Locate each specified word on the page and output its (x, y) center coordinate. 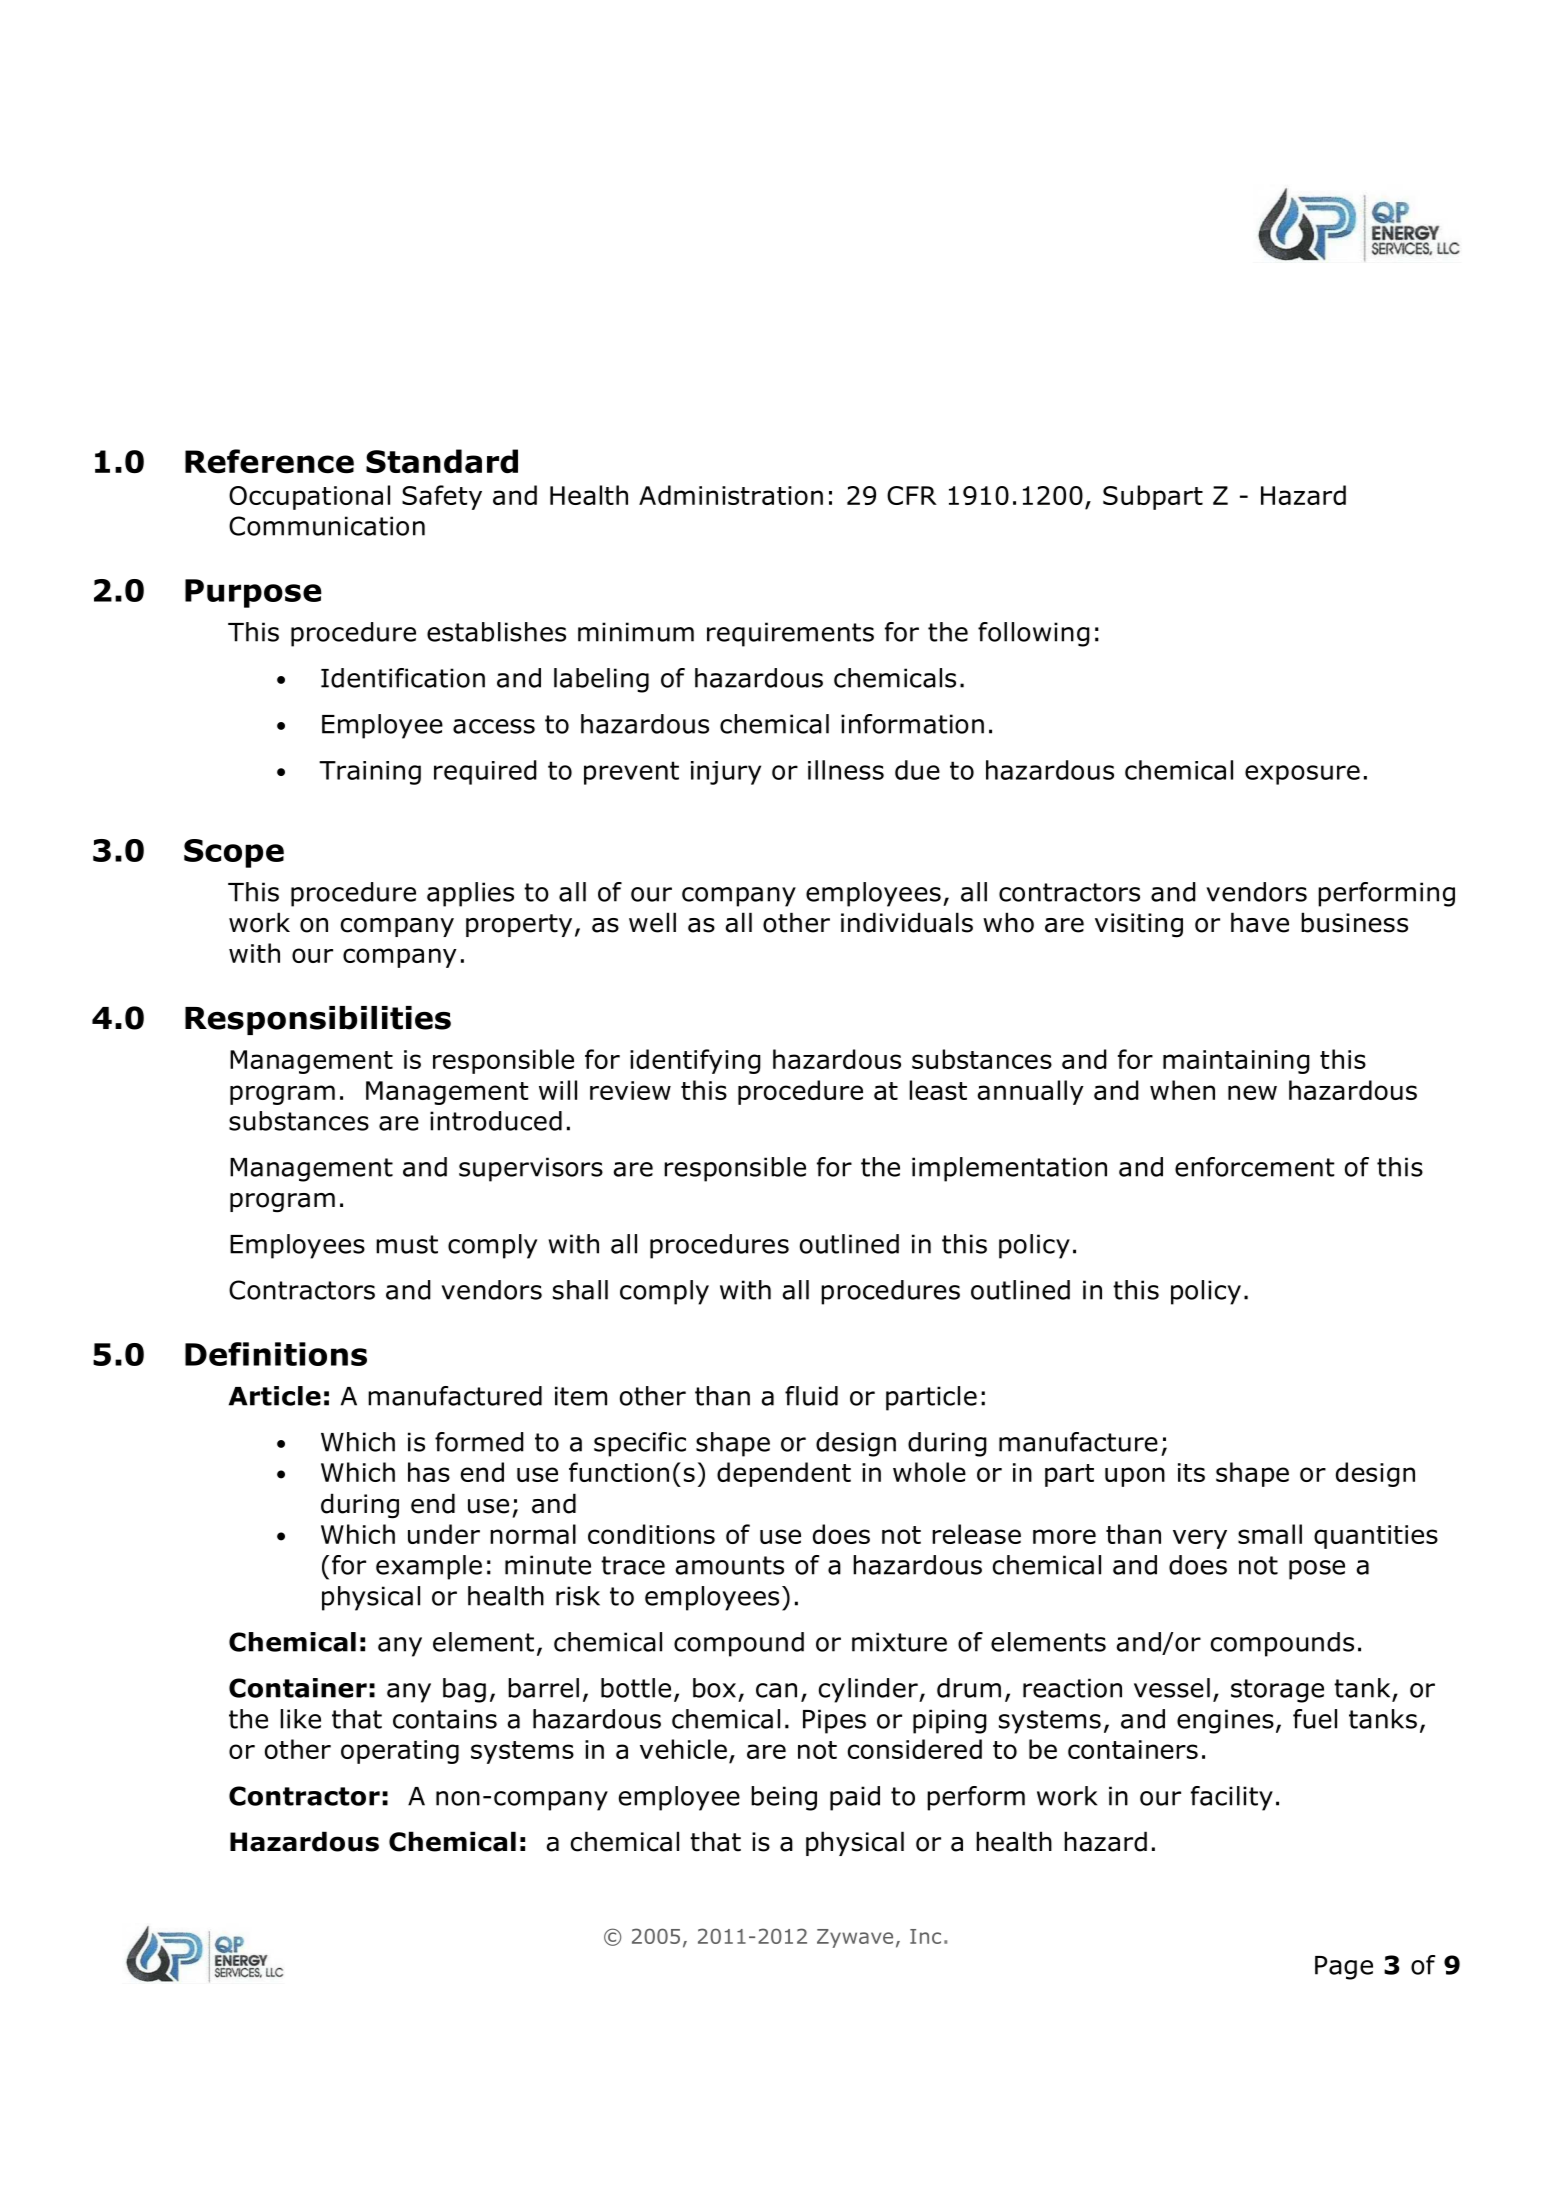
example (429, 1567)
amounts (729, 1565)
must (407, 1244)
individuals (907, 922)
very (1200, 1539)
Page (1344, 1968)
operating (400, 1752)
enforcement (1254, 1167)
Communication (327, 526)
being (784, 1798)
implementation (1009, 1169)
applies (470, 894)
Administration (731, 495)
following (1034, 634)
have (1260, 922)
